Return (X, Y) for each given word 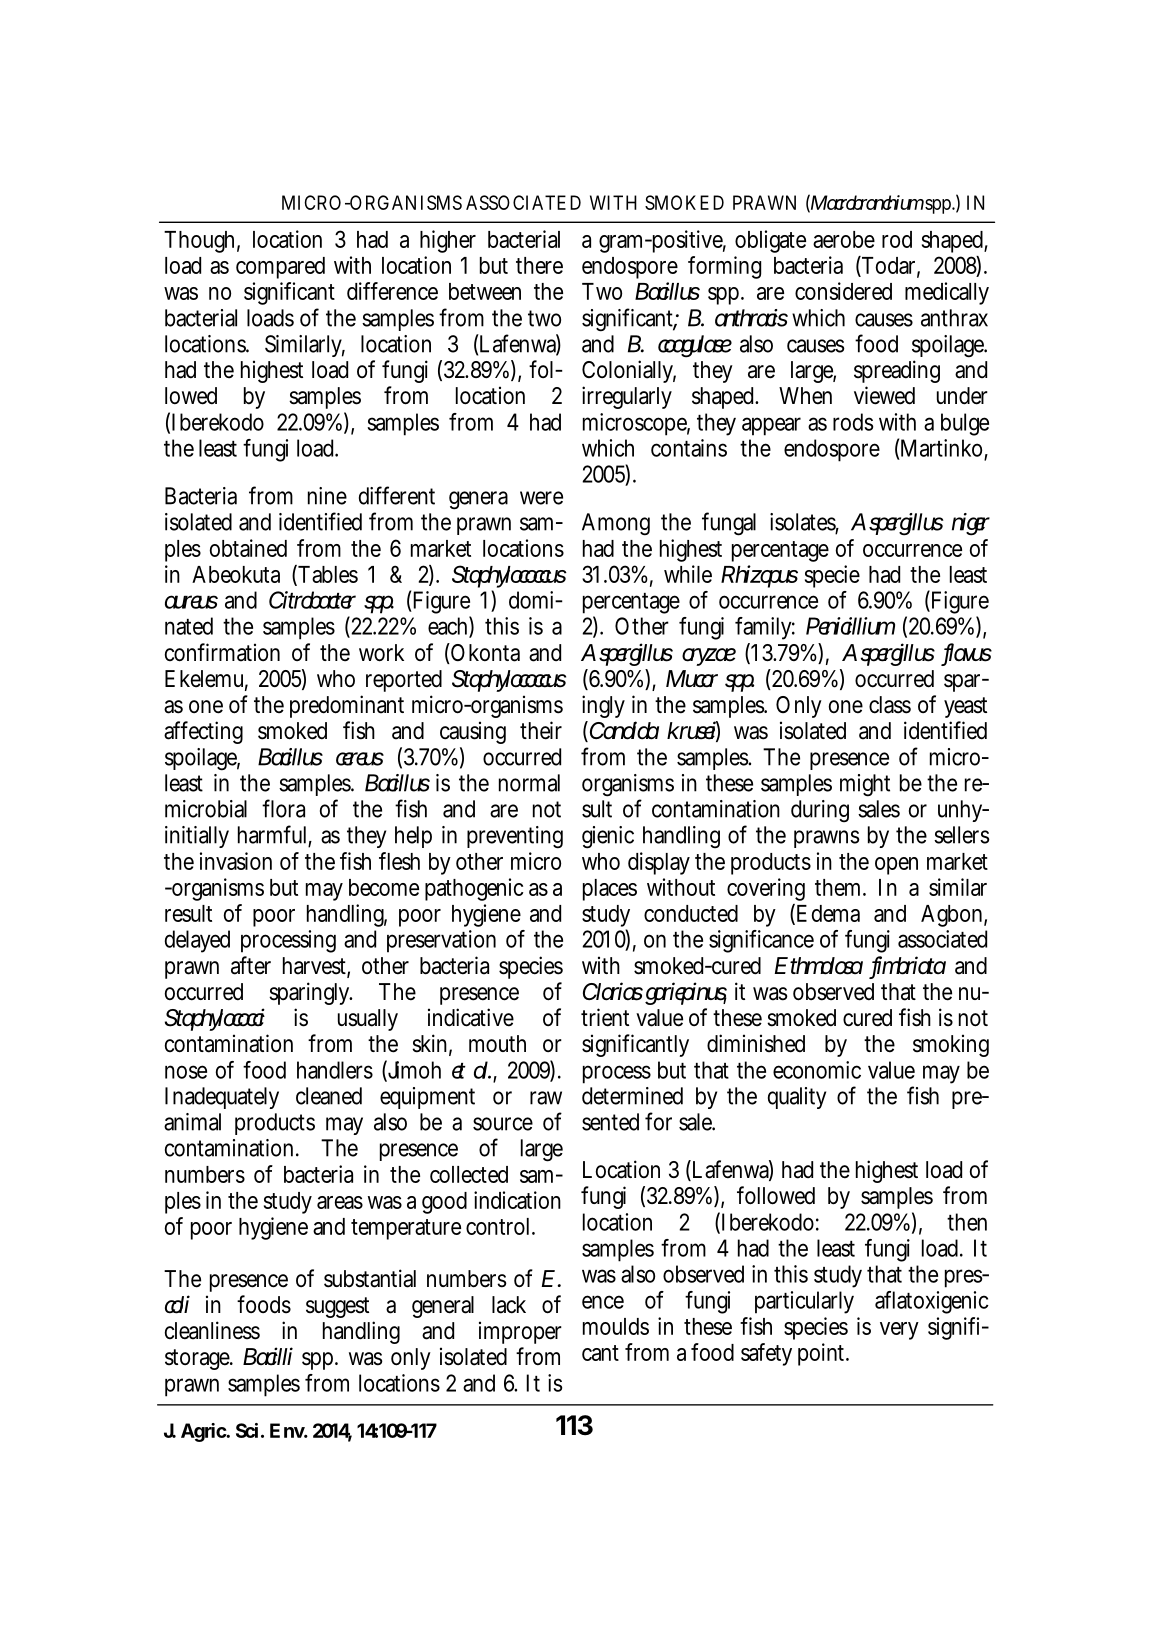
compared (280, 268)
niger (971, 524)
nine (327, 496)
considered (843, 291)
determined (632, 1096)
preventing (515, 837)
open (896, 866)
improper (520, 1332)
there (539, 265)
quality (797, 1098)
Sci (247, 1430)
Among (616, 524)
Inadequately (222, 1098)
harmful (273, 835)
